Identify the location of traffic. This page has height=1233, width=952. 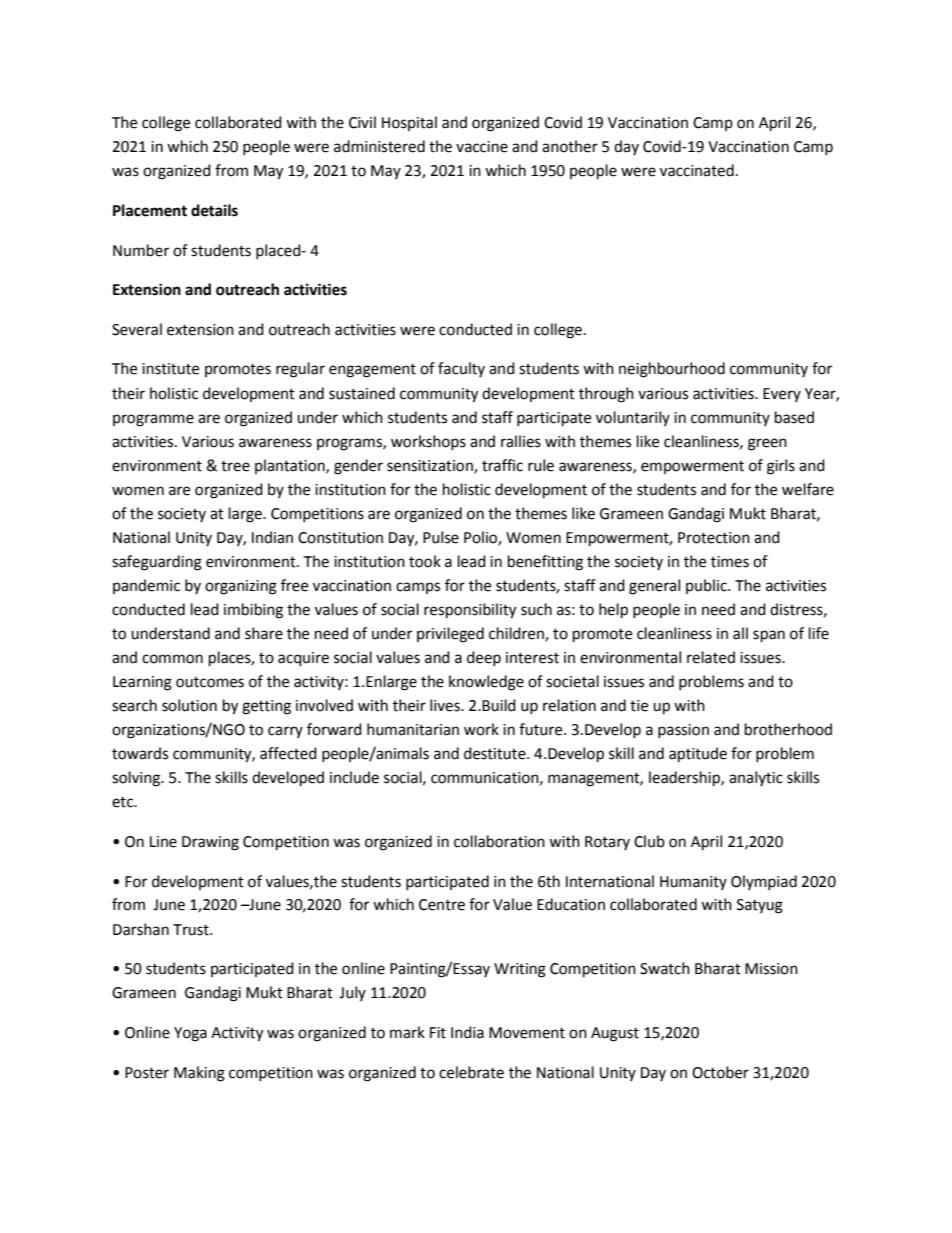
(502, 465).
